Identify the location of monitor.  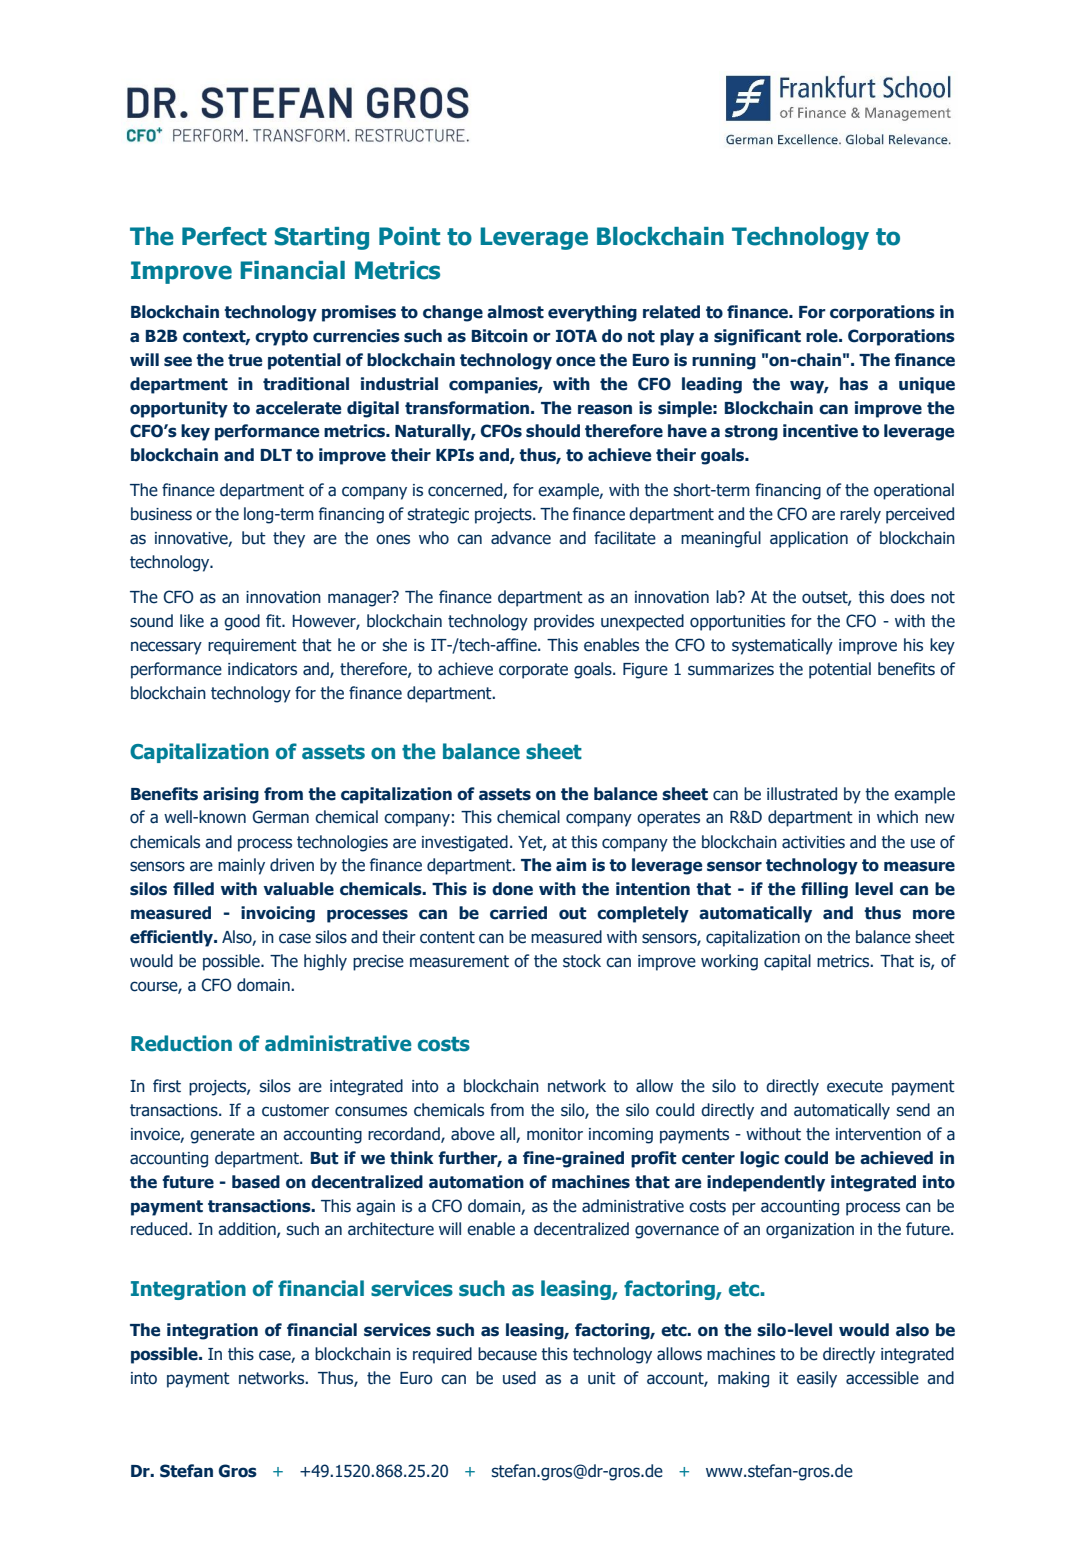
(555, 1134).
